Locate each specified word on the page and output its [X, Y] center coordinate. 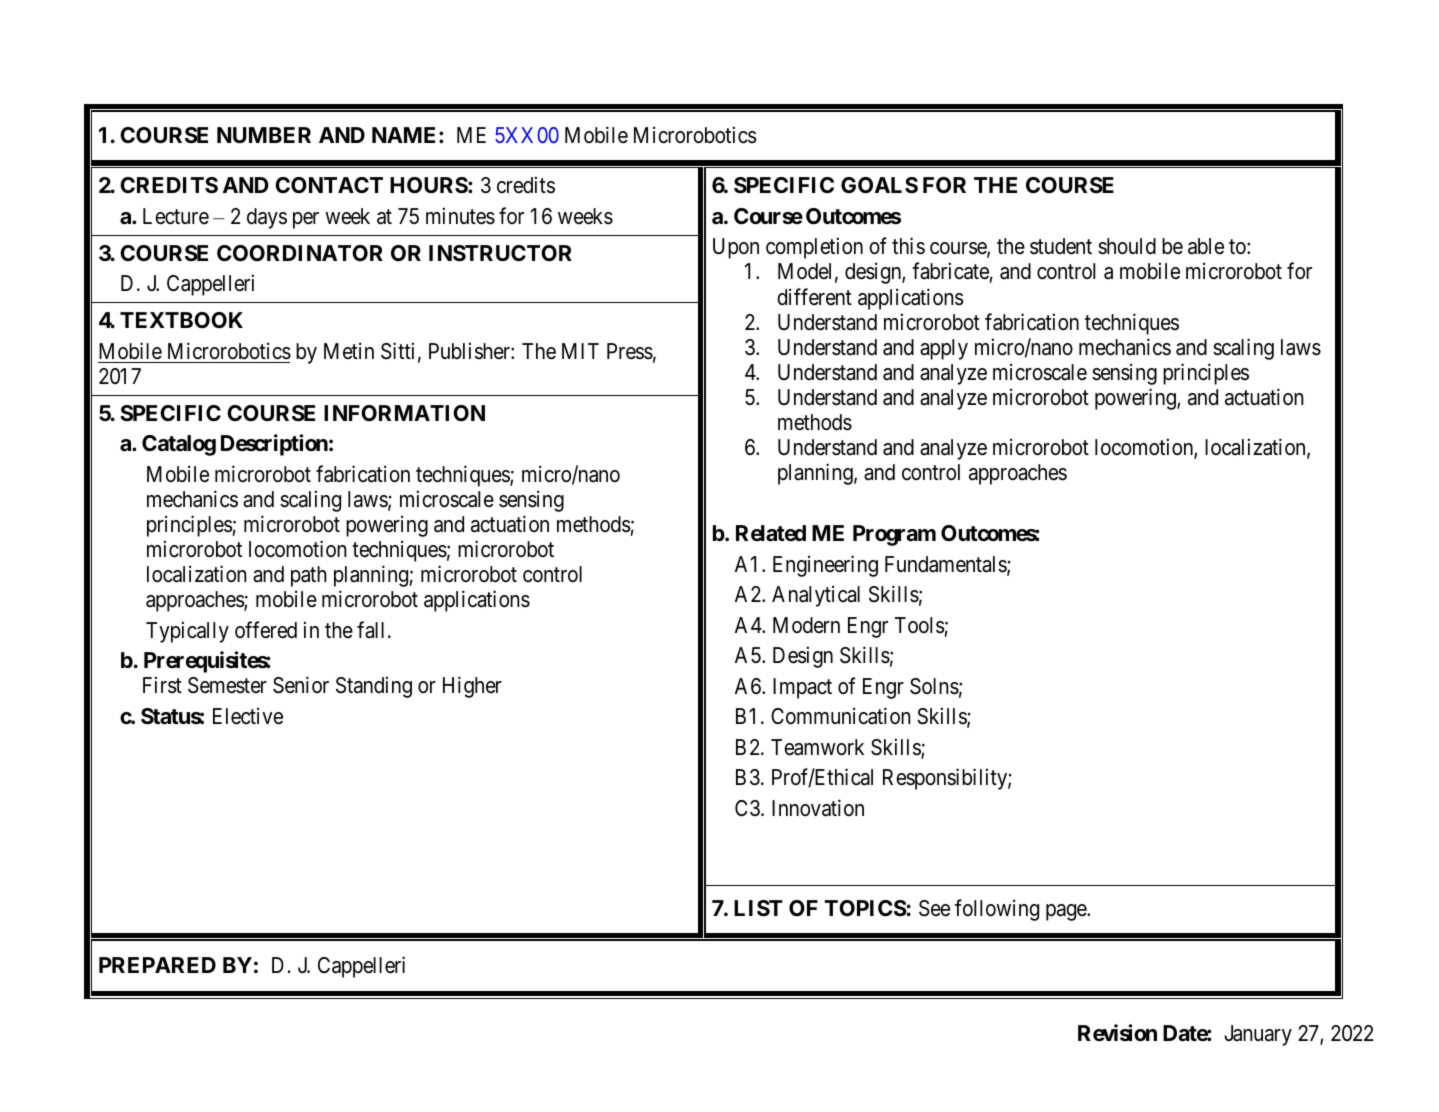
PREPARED [157, 965]
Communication [841, 716]
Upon [736, 248]
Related [771, 533]
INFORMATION [404, 413]
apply [944, 349]
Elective [248, 716]
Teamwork [817, 747]
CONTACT [329, 185]
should [1127, 246]
